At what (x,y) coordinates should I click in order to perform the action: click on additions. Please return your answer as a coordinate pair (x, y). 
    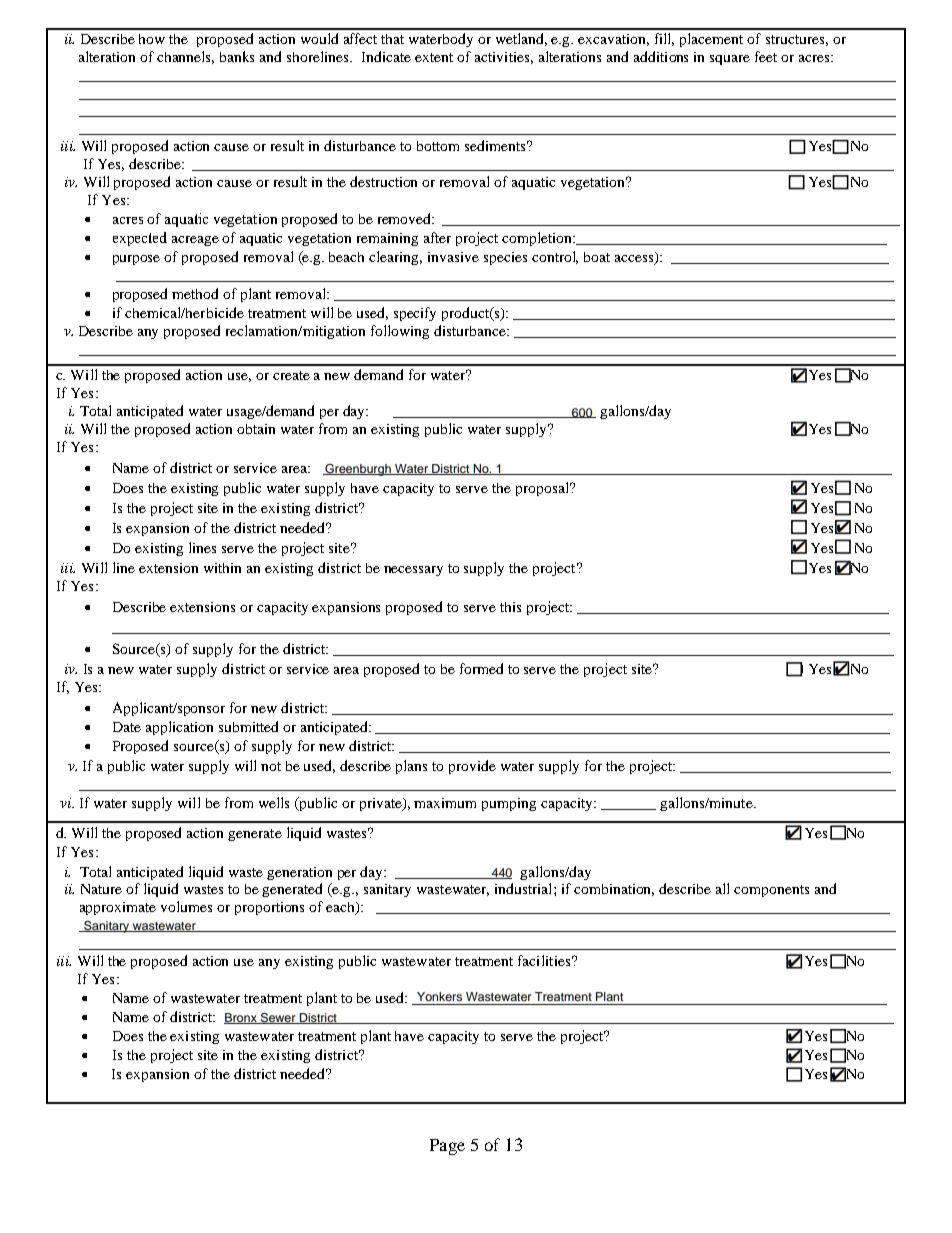
    Looking at the image, I should click on (661, 56).
